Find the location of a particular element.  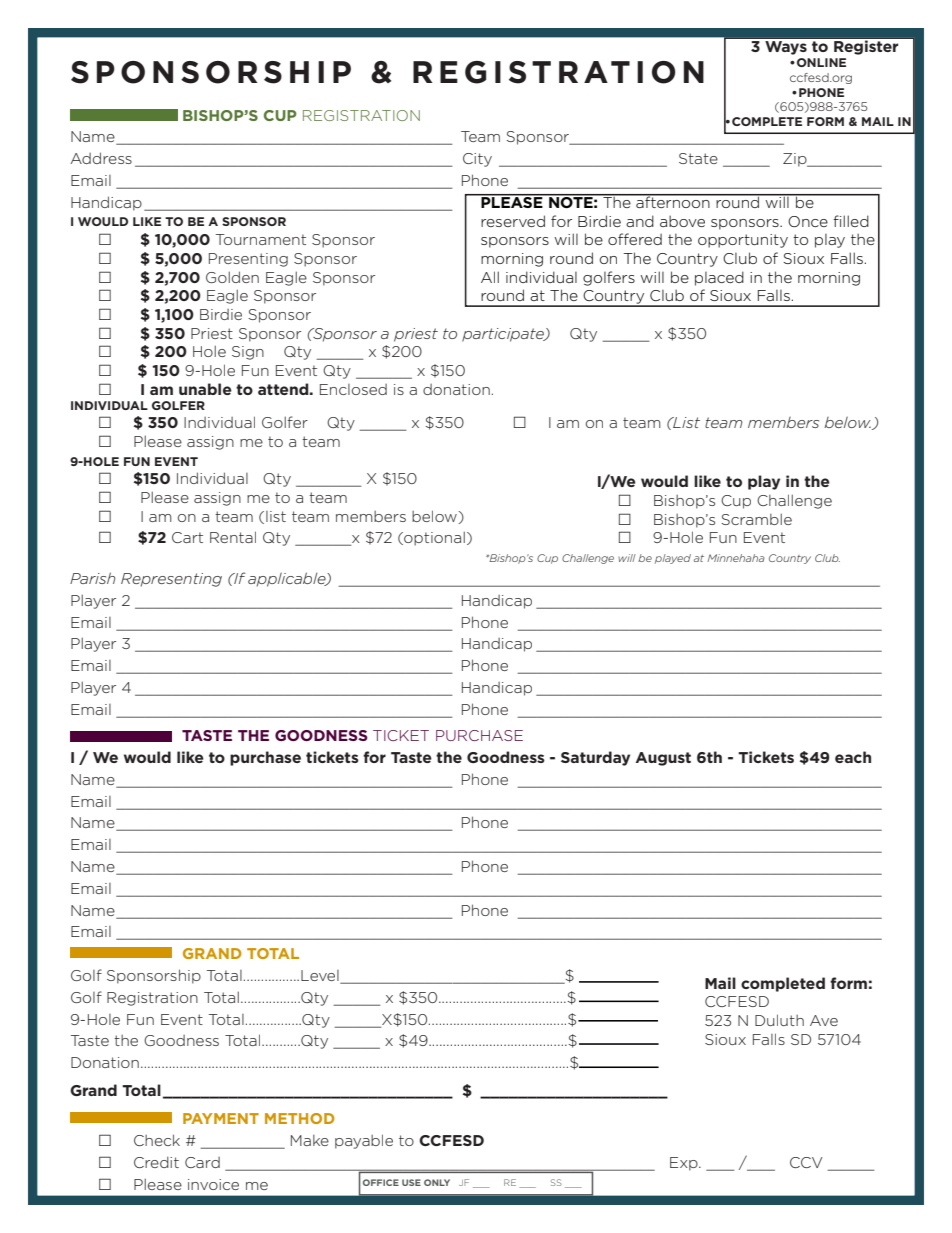

Card is located at coordinates (202, 1162).
